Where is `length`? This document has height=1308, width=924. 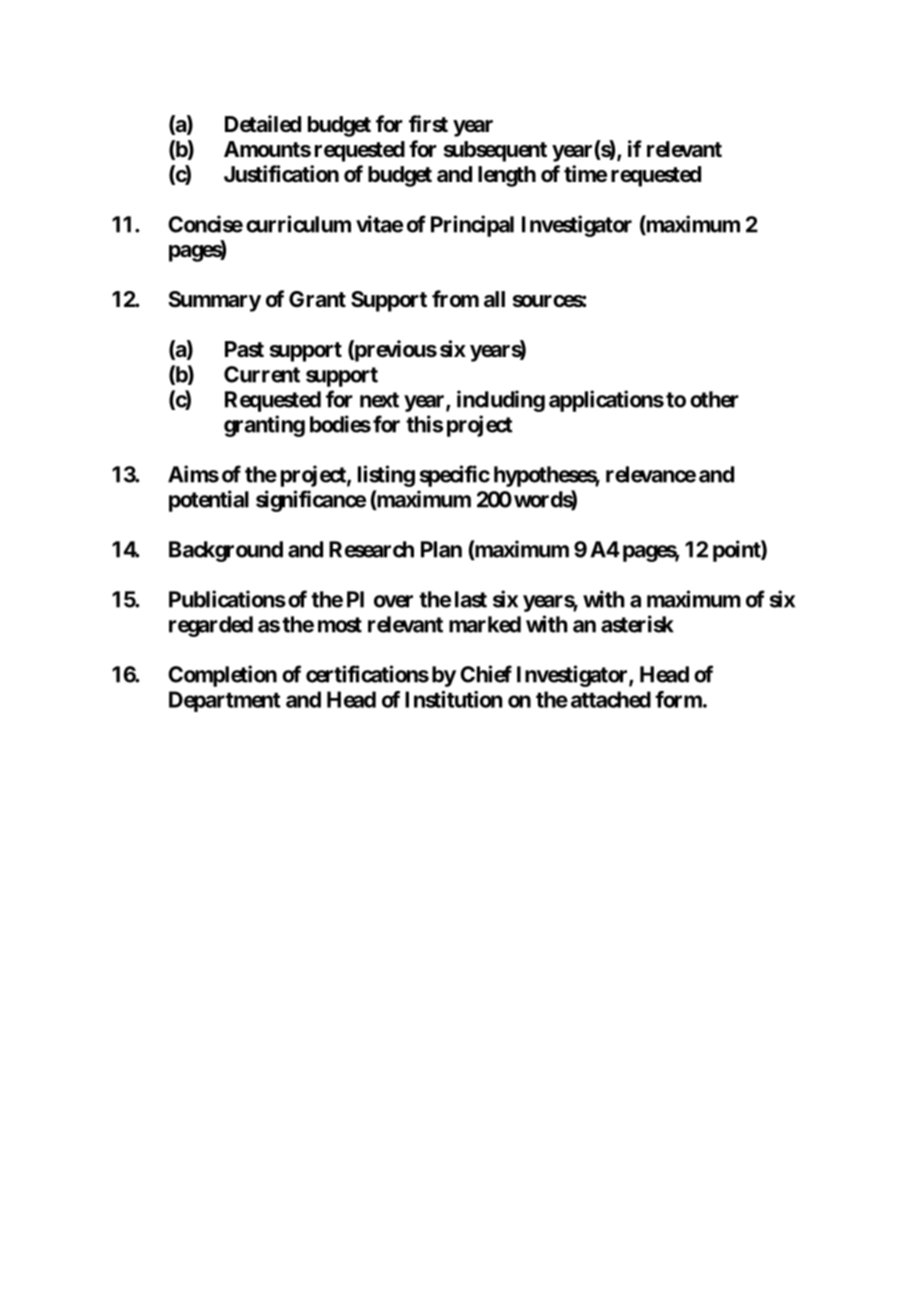 length is located at coordinates (507, 176).
